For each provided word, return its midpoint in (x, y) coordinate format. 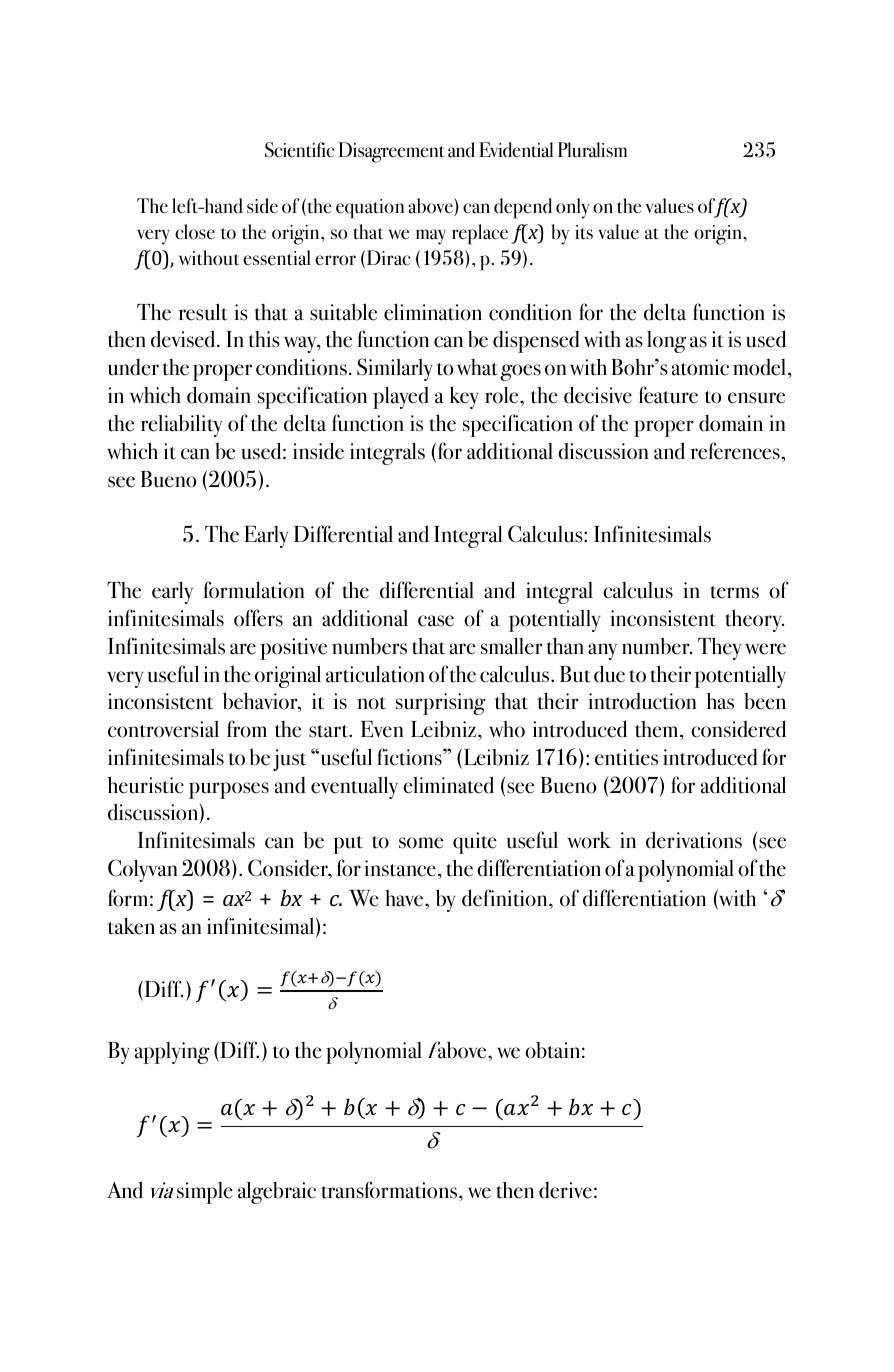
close (195, 232)
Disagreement (391, 152)
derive (565, 1190)
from (247, 729)
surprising (441, 704)
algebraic (277, 1192)
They (720, 648)
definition (506, 898)
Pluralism (592, 150)
